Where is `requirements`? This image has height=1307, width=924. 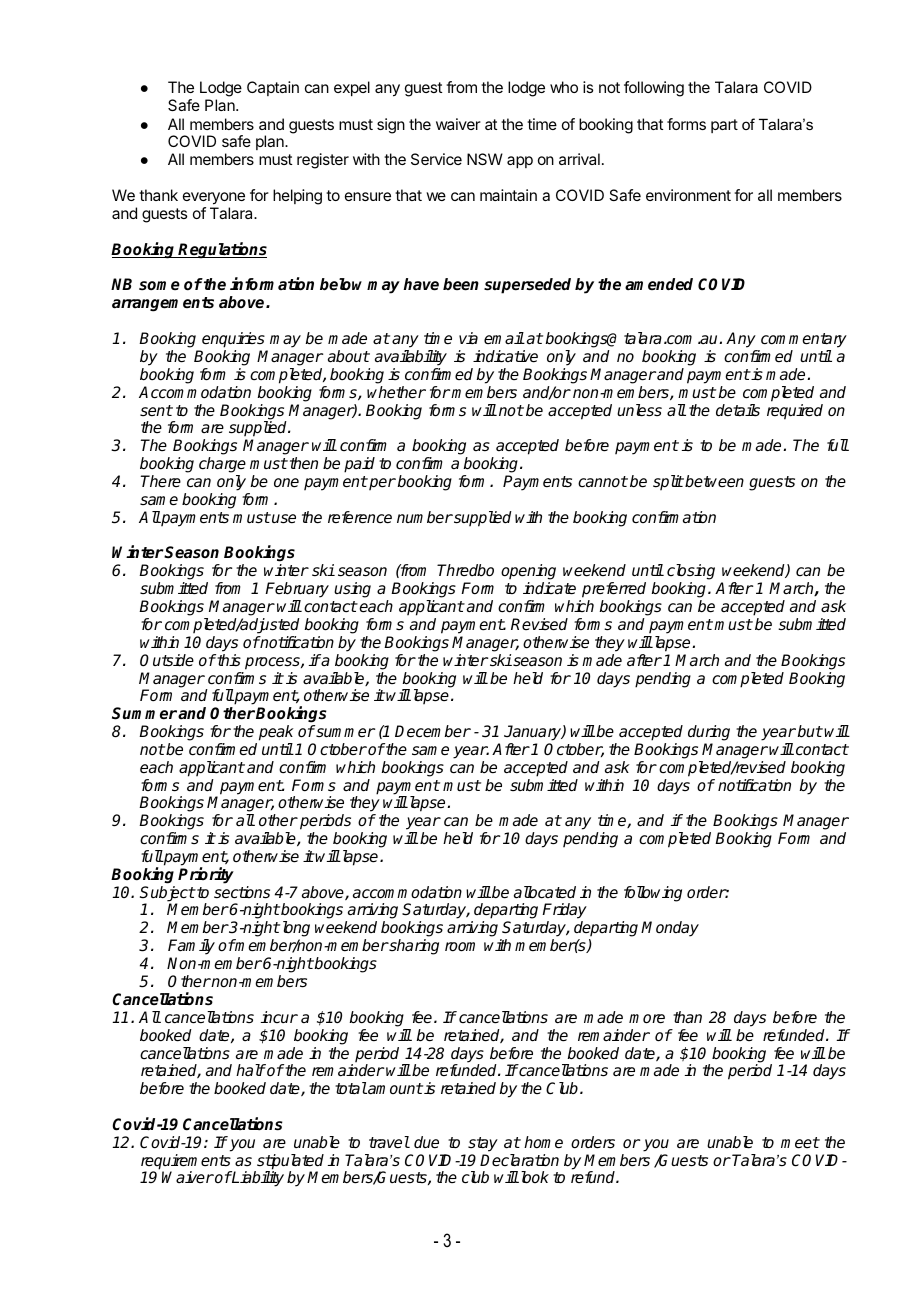
requirements is located at coordinates (186, 1163).
